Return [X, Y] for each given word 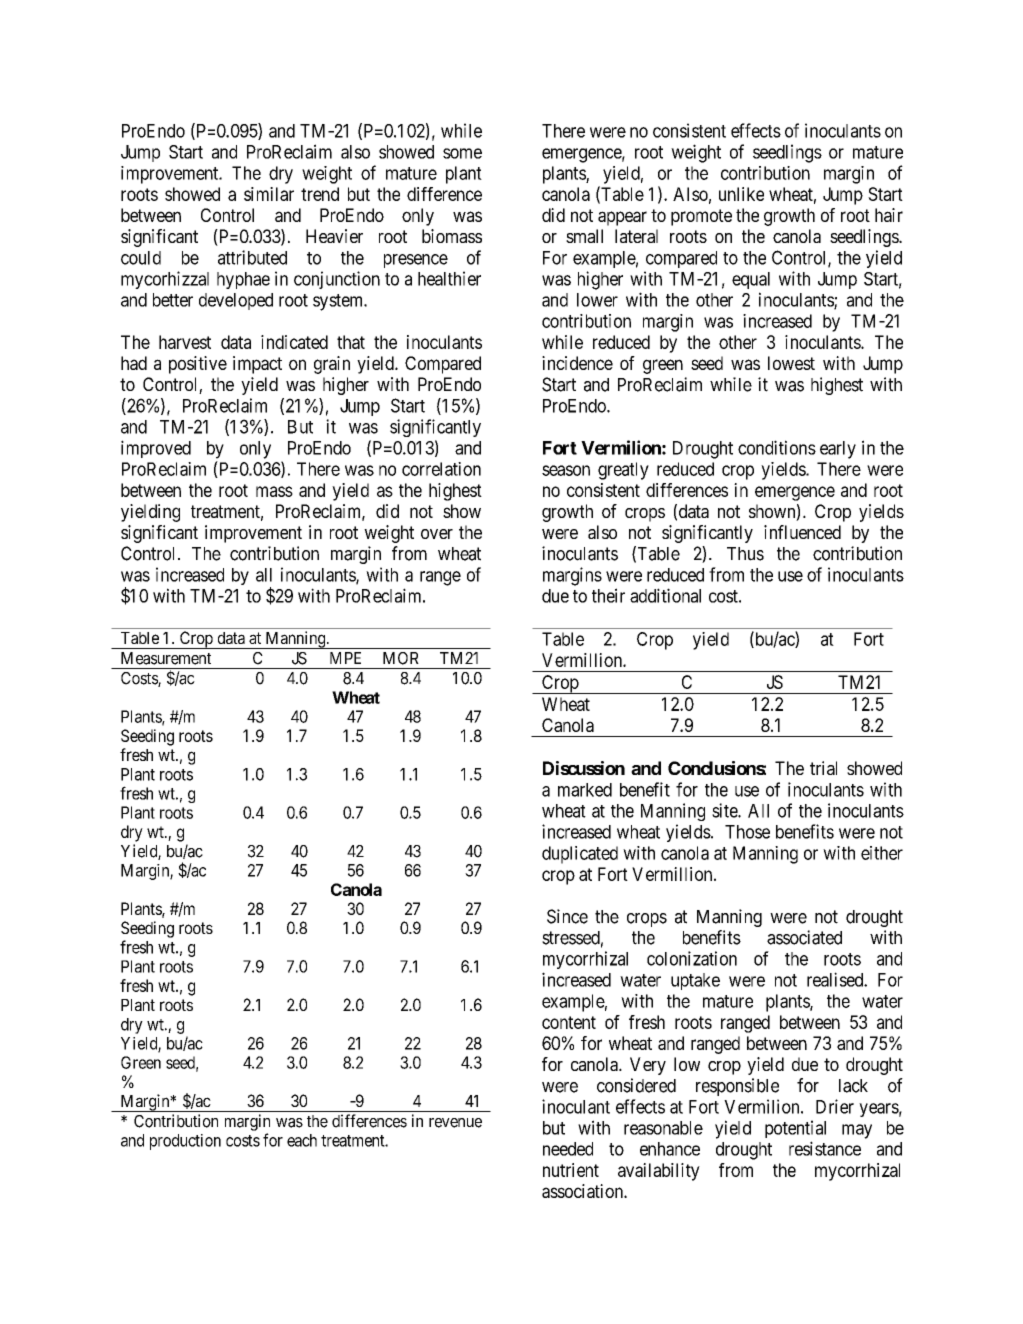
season [566, 470]
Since [567, 916]
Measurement [166, 658]
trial [823, 768]
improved [156, 449]
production [185, 1142]
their [608, 595]
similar [269, 194]
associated [804, 937]
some [462, 153]
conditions [777, 447]
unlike [741, 194]
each [302, 1140]
